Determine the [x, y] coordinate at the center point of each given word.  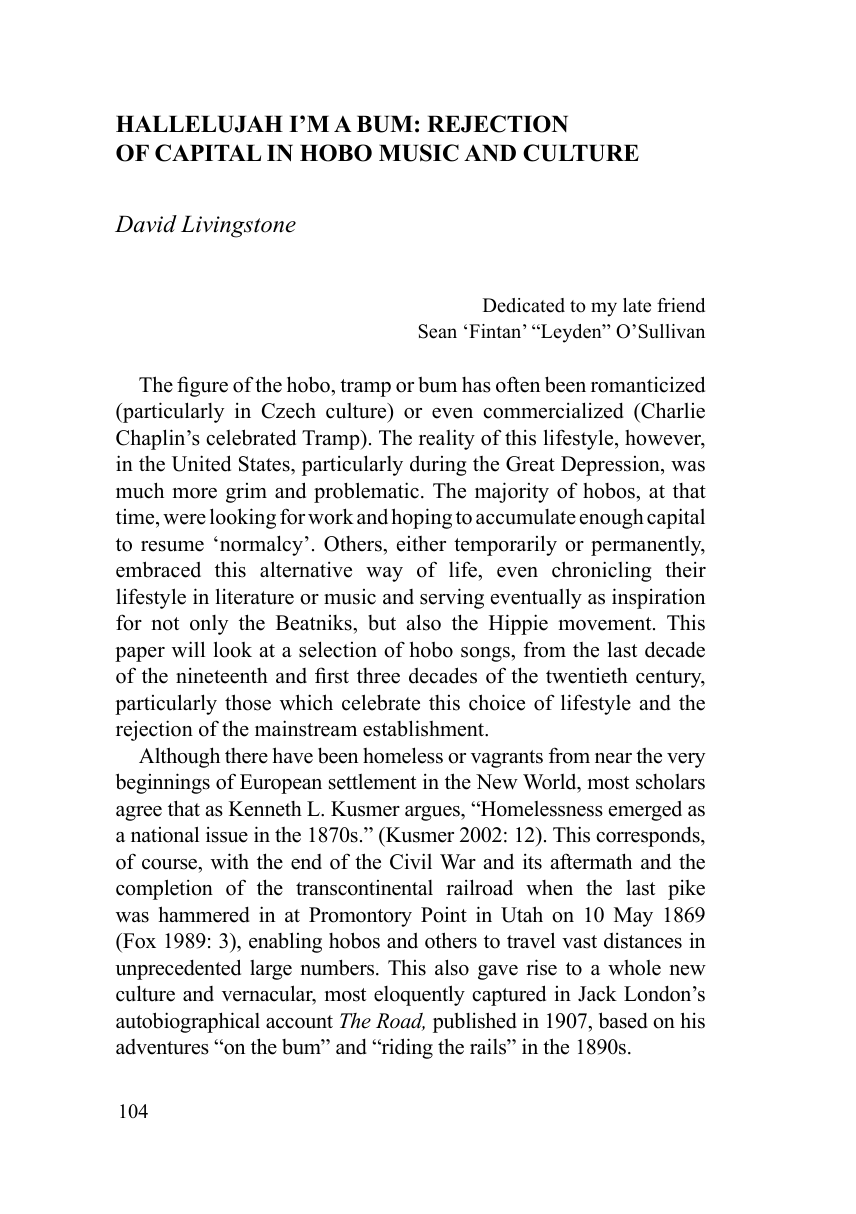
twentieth [587, 676]
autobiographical [188, 1022]
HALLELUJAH [199, 124]
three [378, 676]
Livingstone [238, 226]
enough [612, 519]
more [194, 493]
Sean [438, 331]
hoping [422, 518]
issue [227, 835]
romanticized [648, 384]
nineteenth [222, 676]
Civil [411, 861]
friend [681, 305]
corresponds [649, 836]
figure [202, 386]
